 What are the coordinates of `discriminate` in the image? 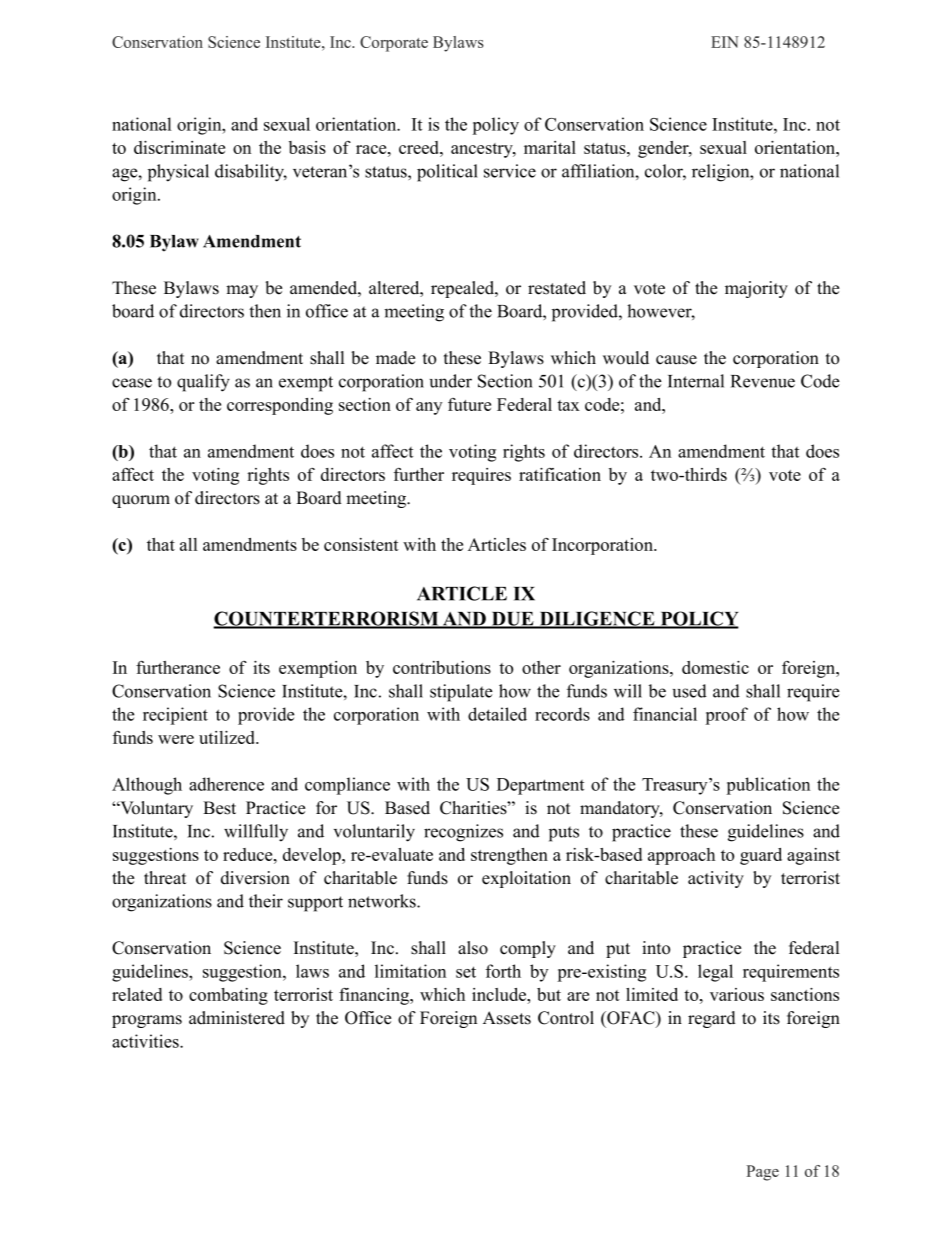 It's located at (179, 147).
